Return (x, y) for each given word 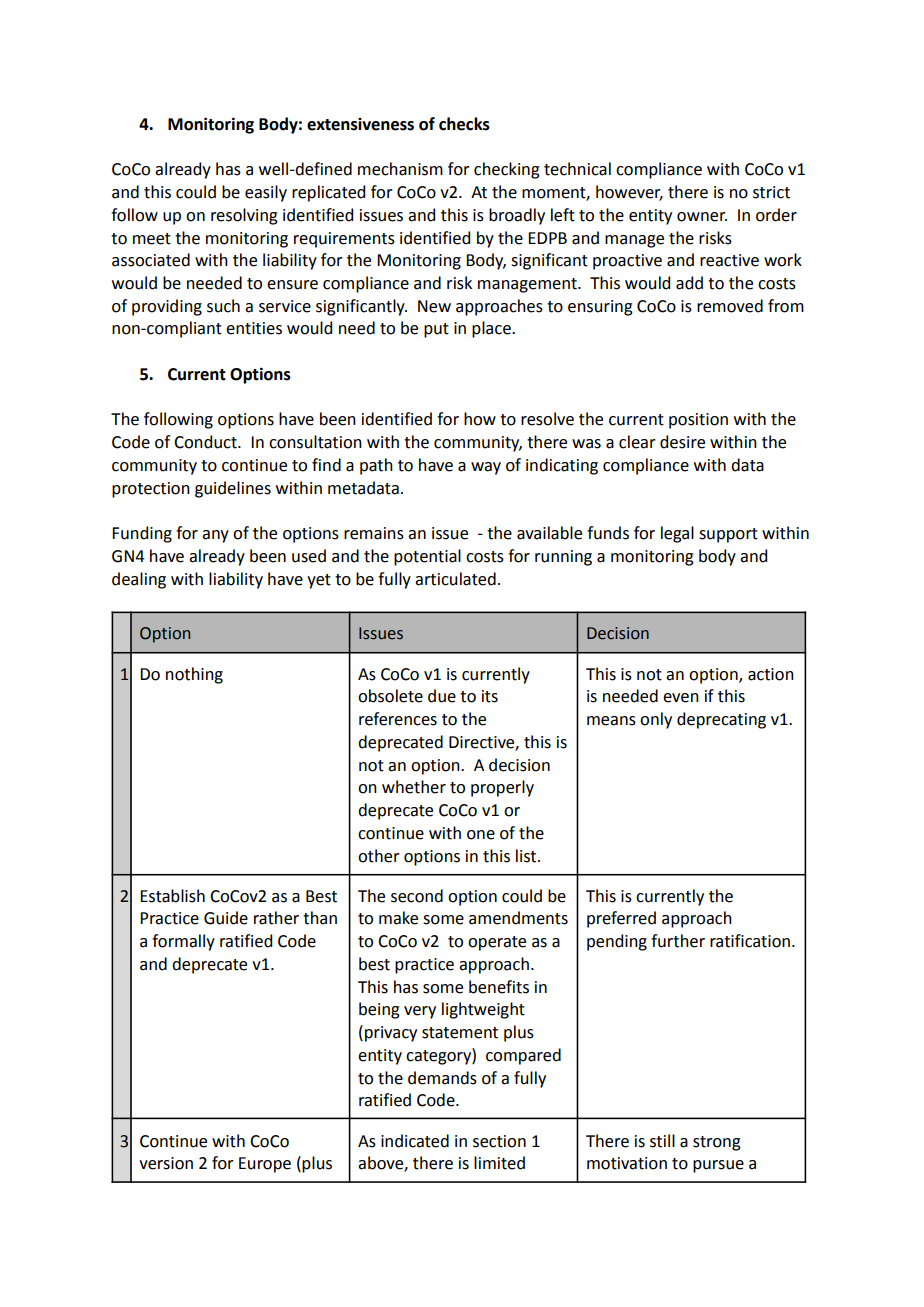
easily (266, 193)
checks (464, 124)
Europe (265, 1165)
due (442, 696)
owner (702, 217)
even (681, 698)
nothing (194, 675)
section (499, 1141)
